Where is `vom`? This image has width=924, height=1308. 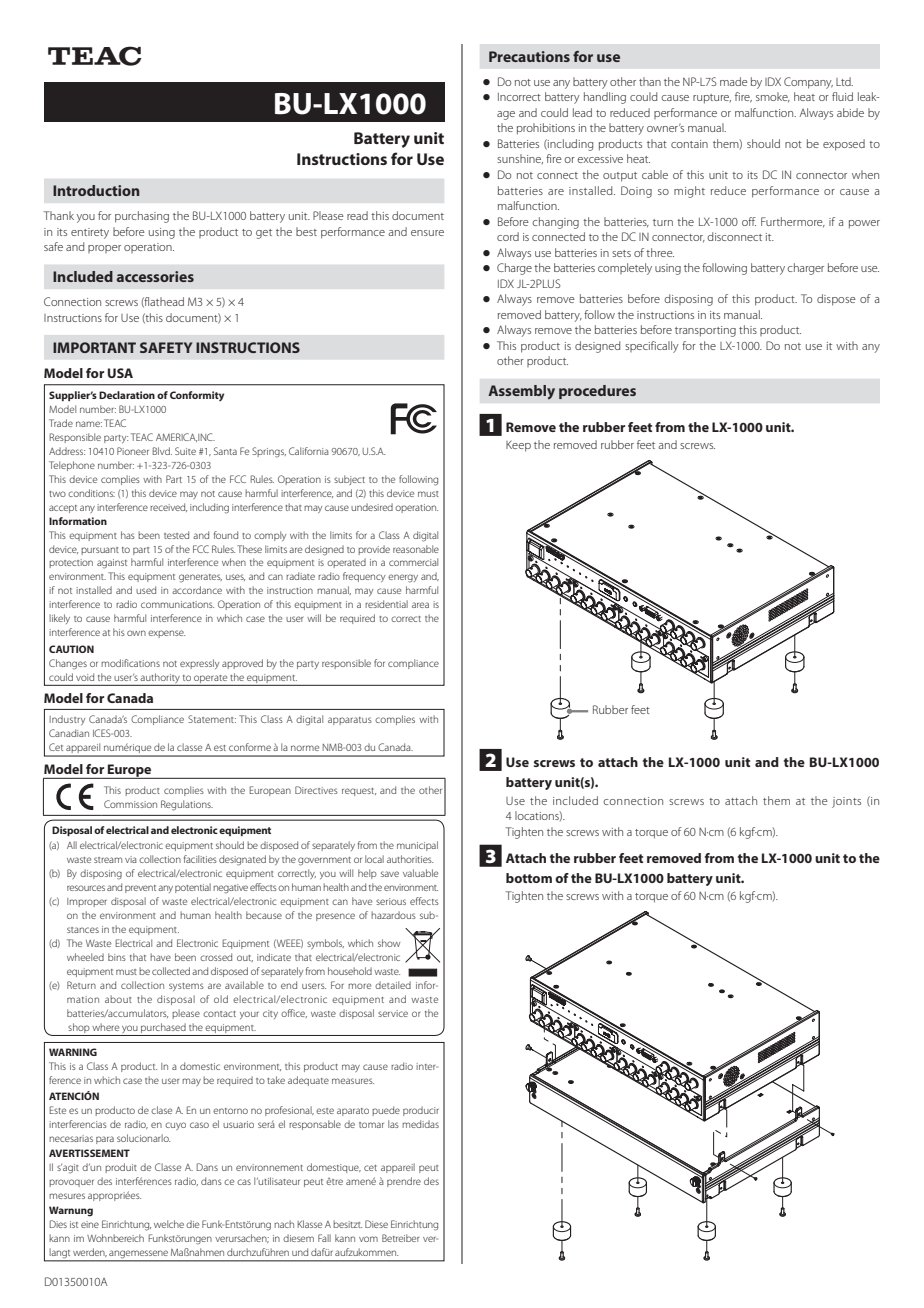 vom is located at coordinates (368, 1239).
